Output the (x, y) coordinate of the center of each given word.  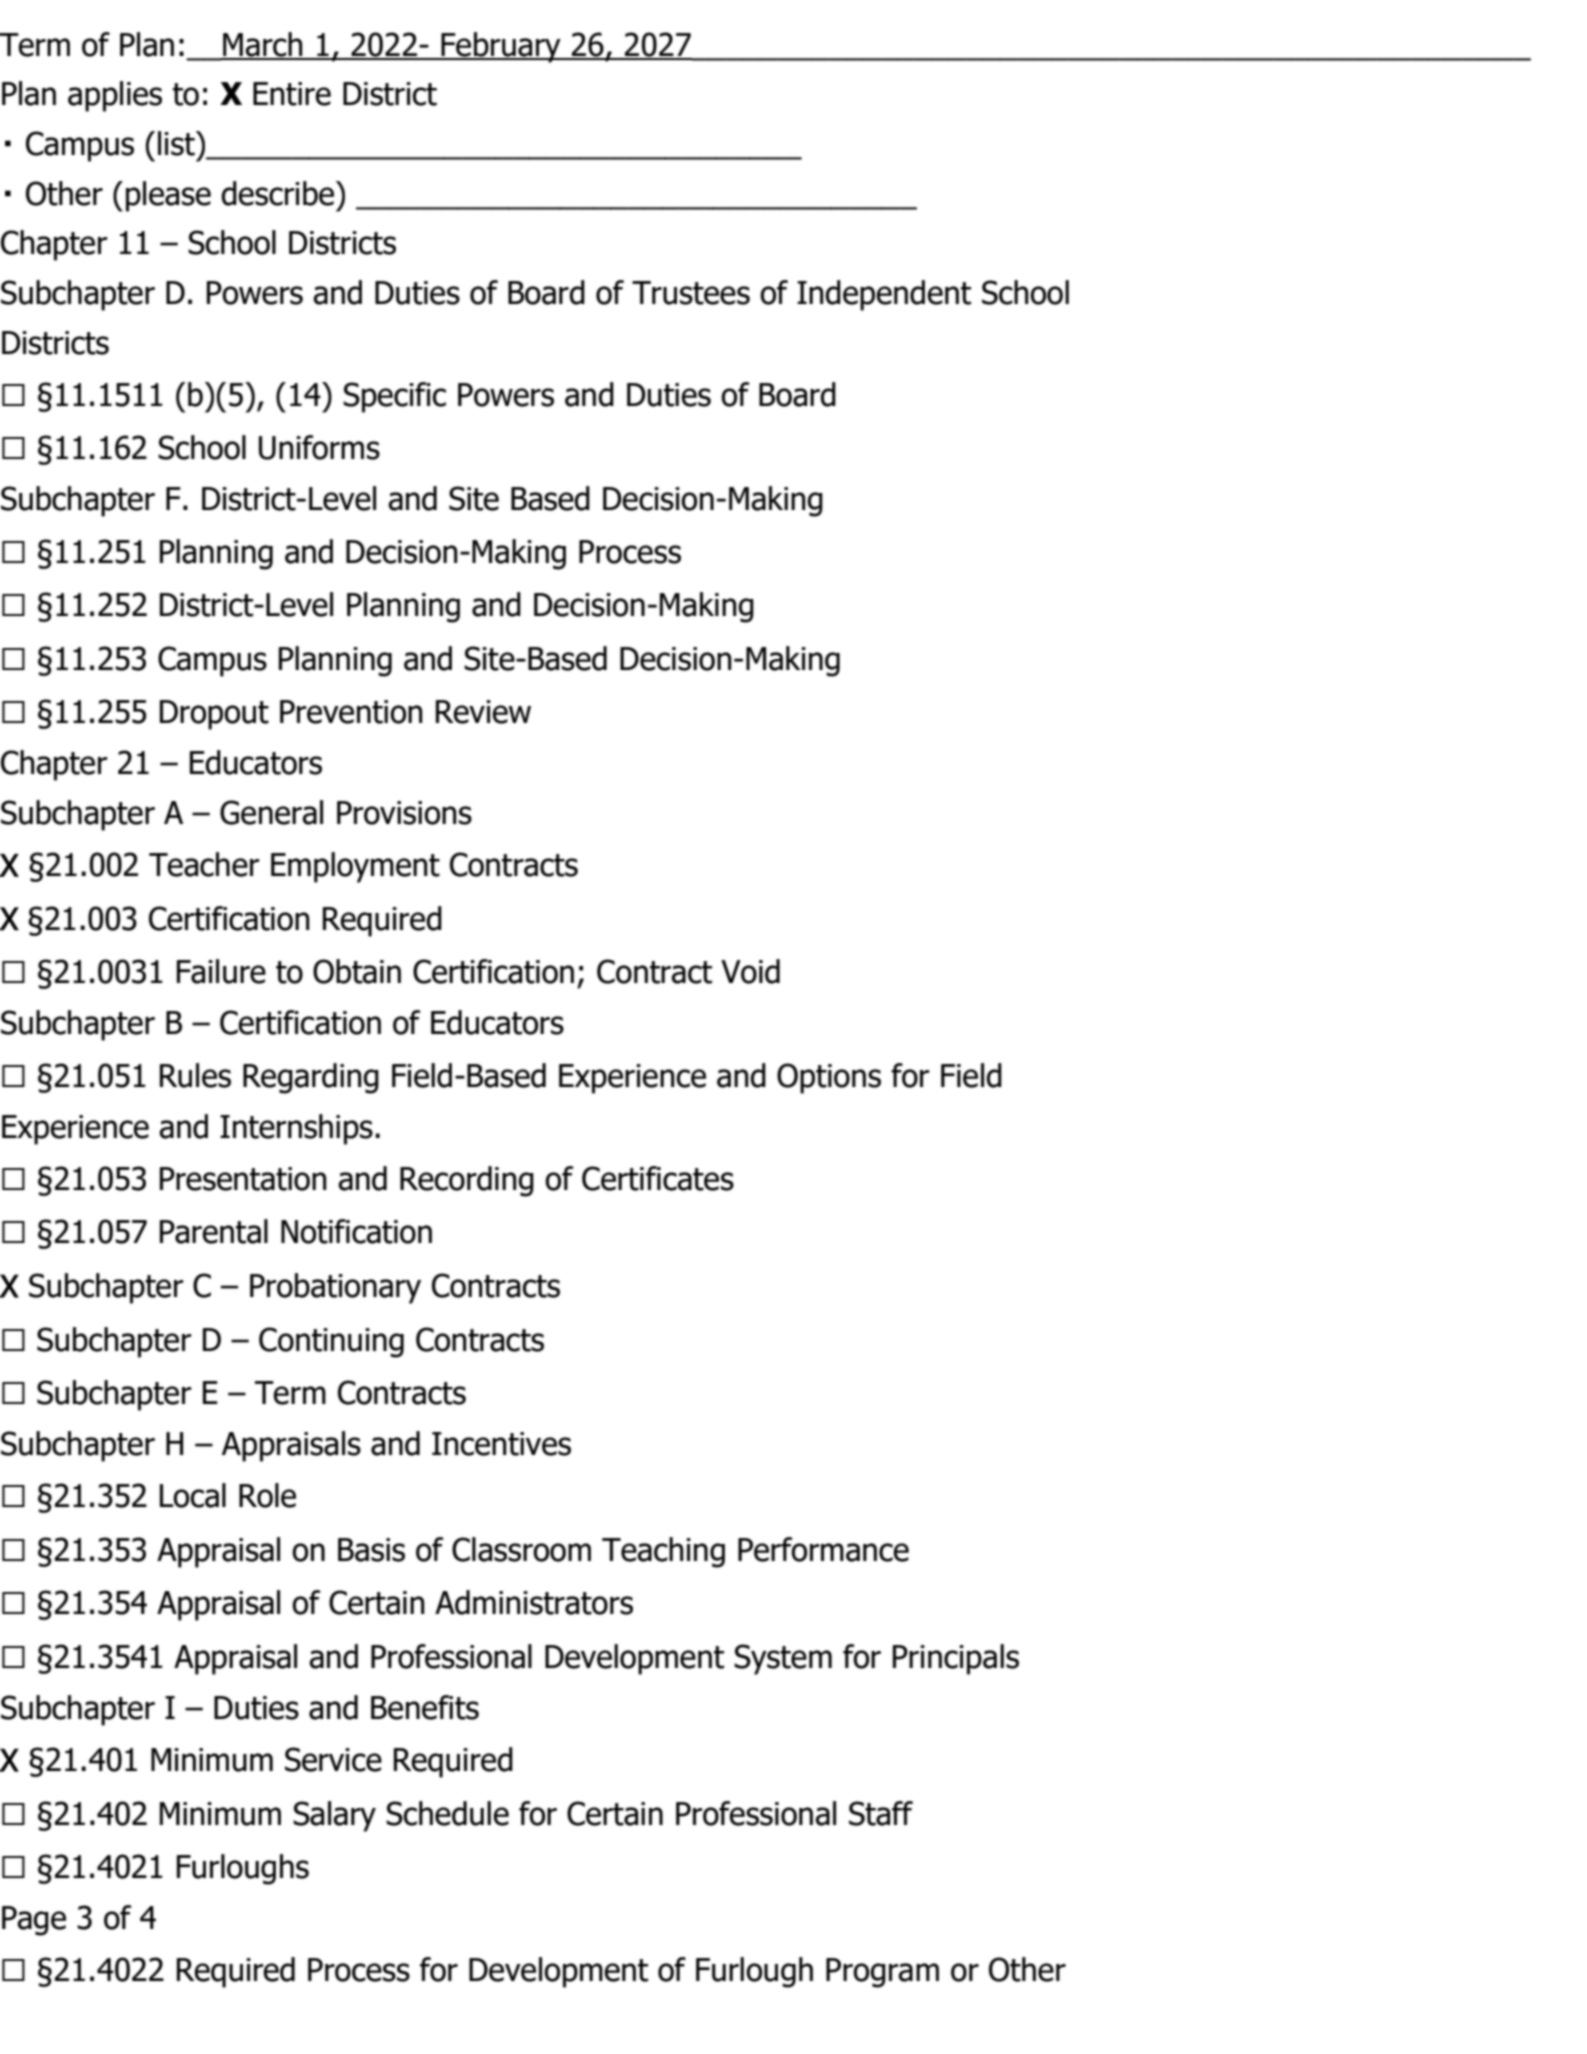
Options (829, 1078)
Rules (195, 1075)
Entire (292, 94)
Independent (884, 295)
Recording (467, 1181)
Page (34, 1921)
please (168, 196)
